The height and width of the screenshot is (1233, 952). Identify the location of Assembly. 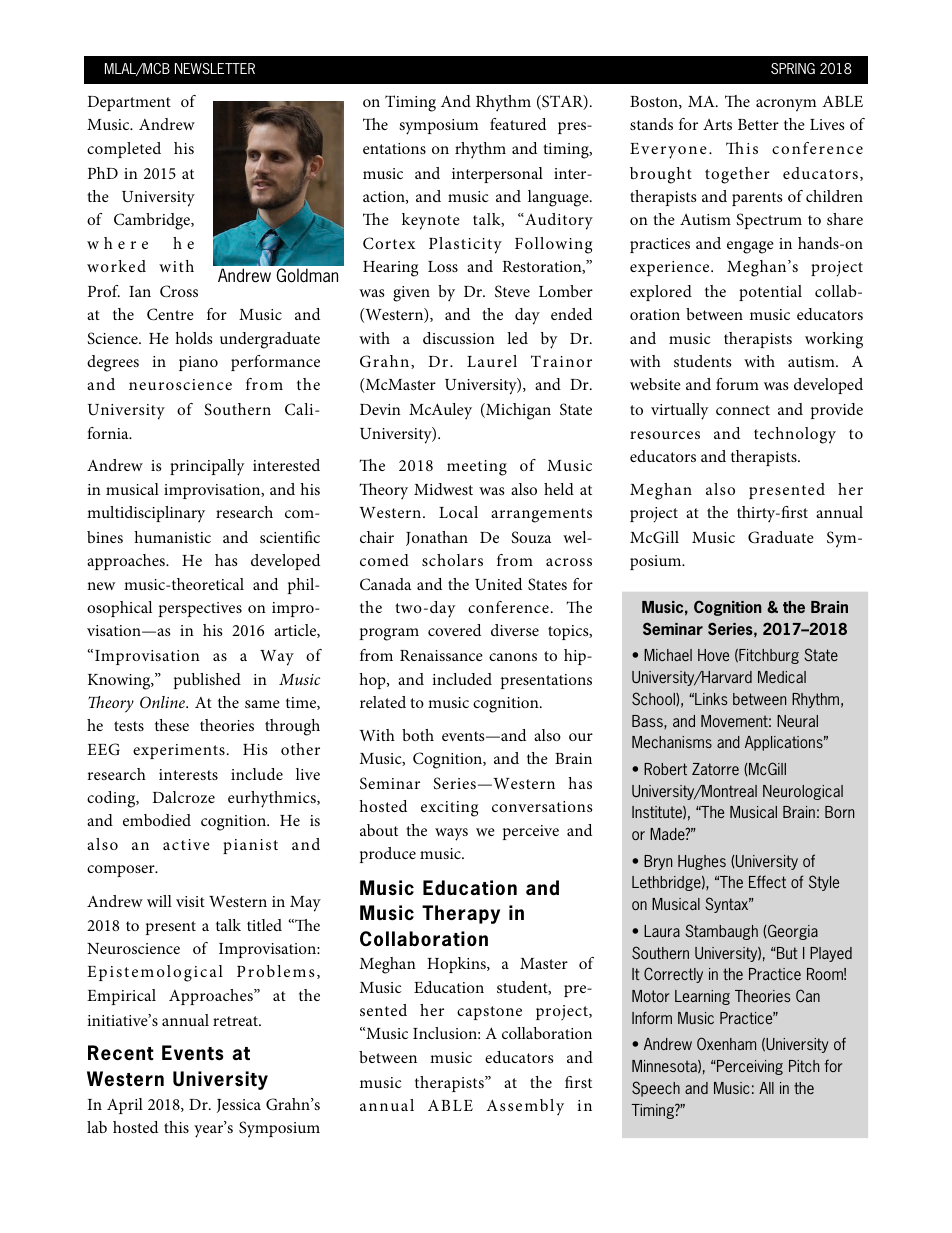
(525, 1107).
